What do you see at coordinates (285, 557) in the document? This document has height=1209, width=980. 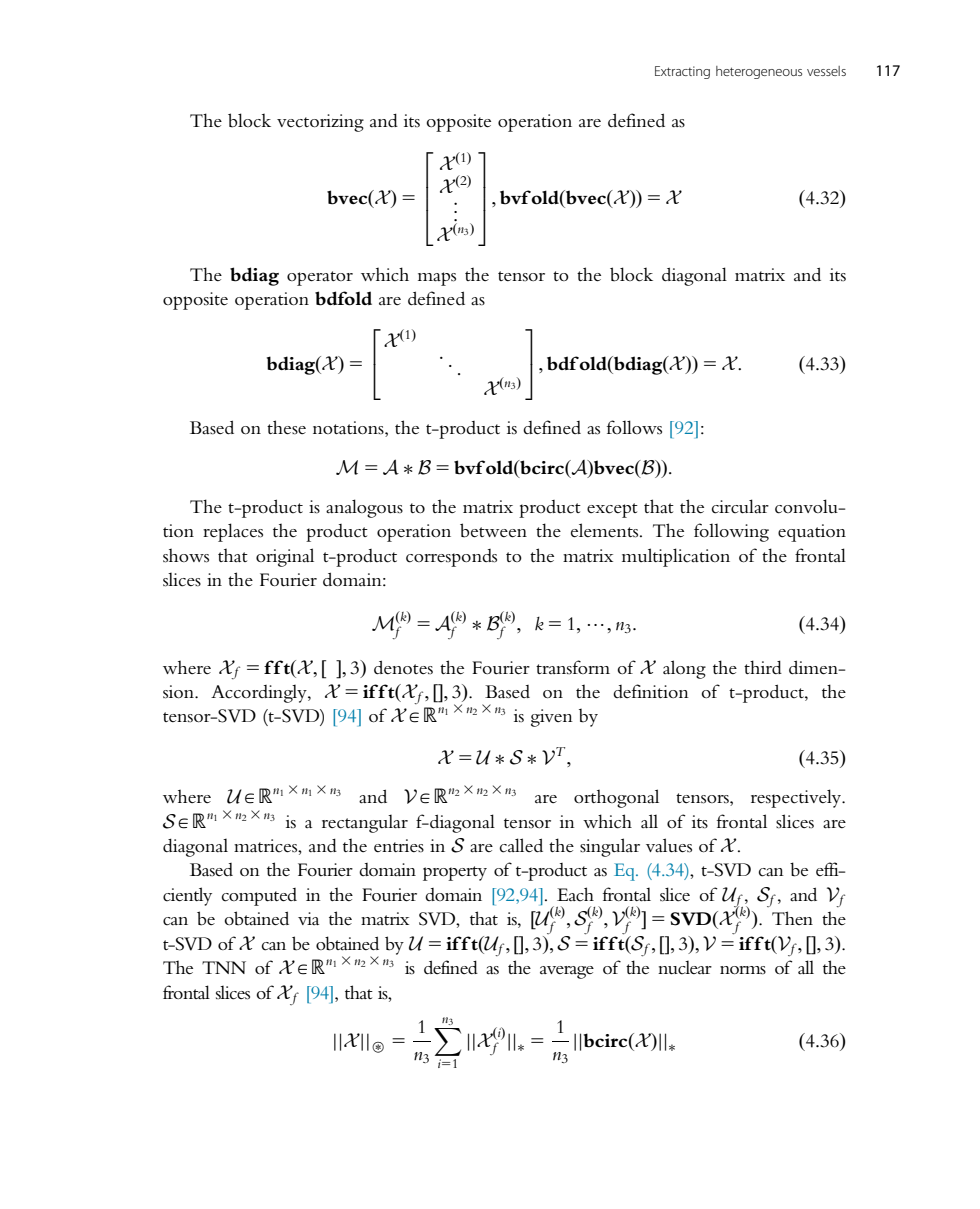 I see `original` at bounding box center [285, 557].
